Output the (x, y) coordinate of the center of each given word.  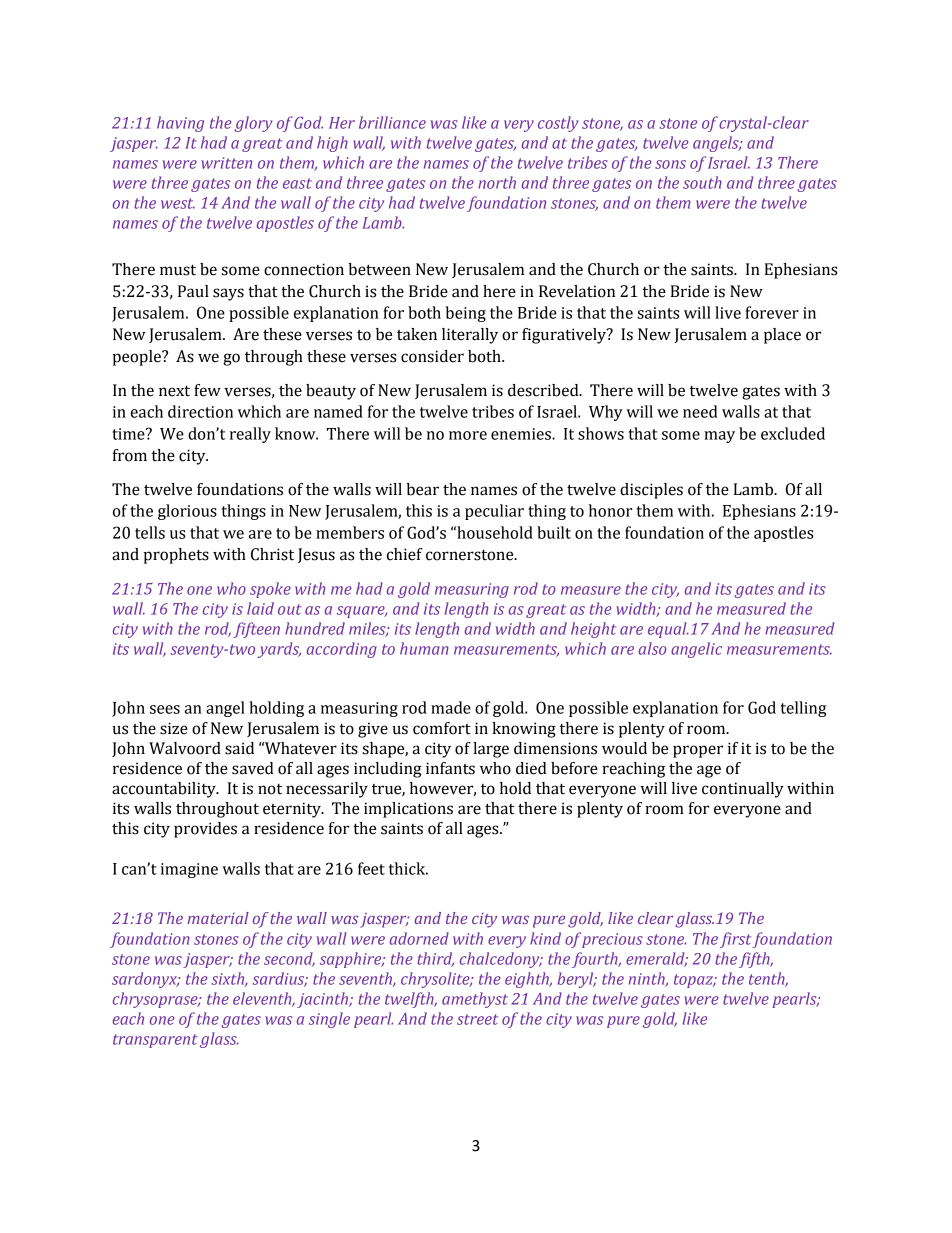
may (719, 437)
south (702, 182)
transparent (155, 1041)
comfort (442, 728)
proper (698, 751)
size (174, 728)
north (497, 182)
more (468, 435)
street (477, 1019)
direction (200, 411)
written (226, 163)
